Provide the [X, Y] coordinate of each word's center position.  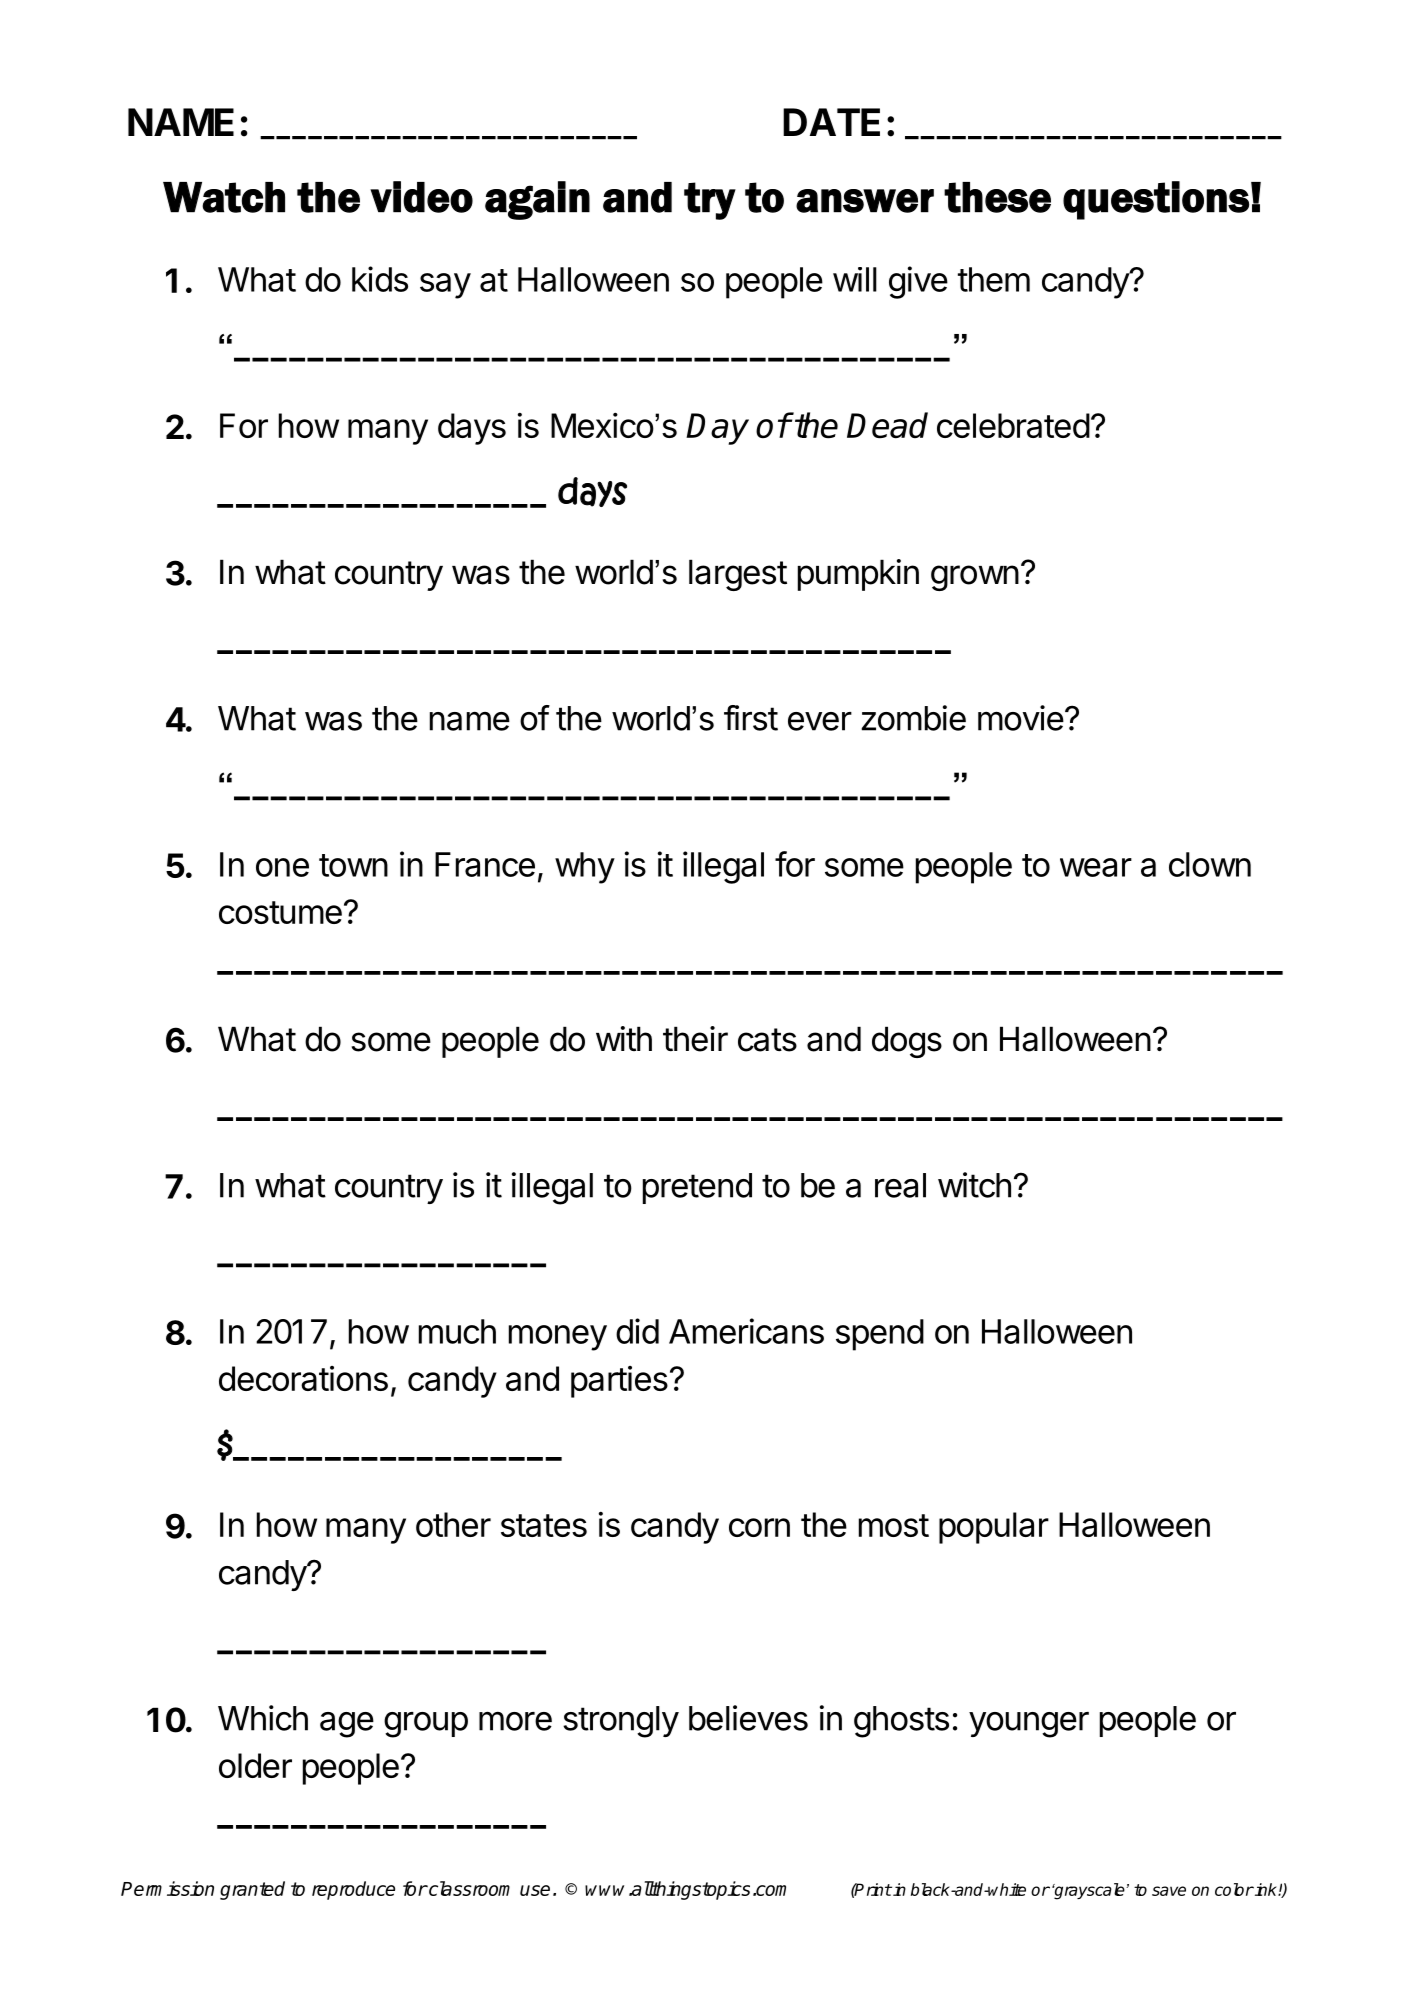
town [353, 865]
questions [1156, 200]
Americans [746, 1331]
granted [252, 1890]
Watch [224, 197]
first [751, 718]
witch [974, 1185]
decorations [303, 1378]
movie [1021, 718]
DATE [831, 122]
